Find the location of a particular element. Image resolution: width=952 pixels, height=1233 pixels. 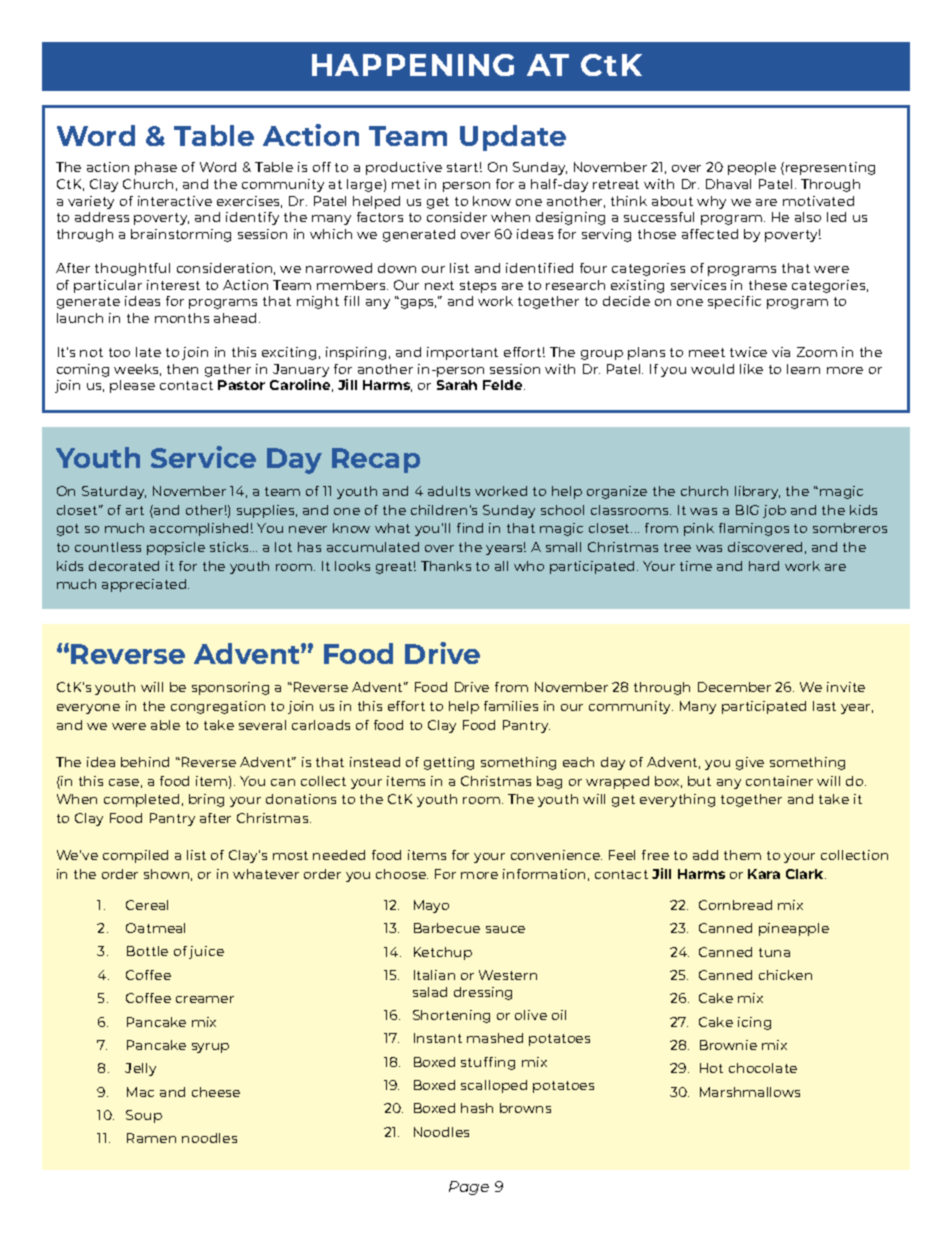

HAPPENING is located at coordinates (413, 65).
